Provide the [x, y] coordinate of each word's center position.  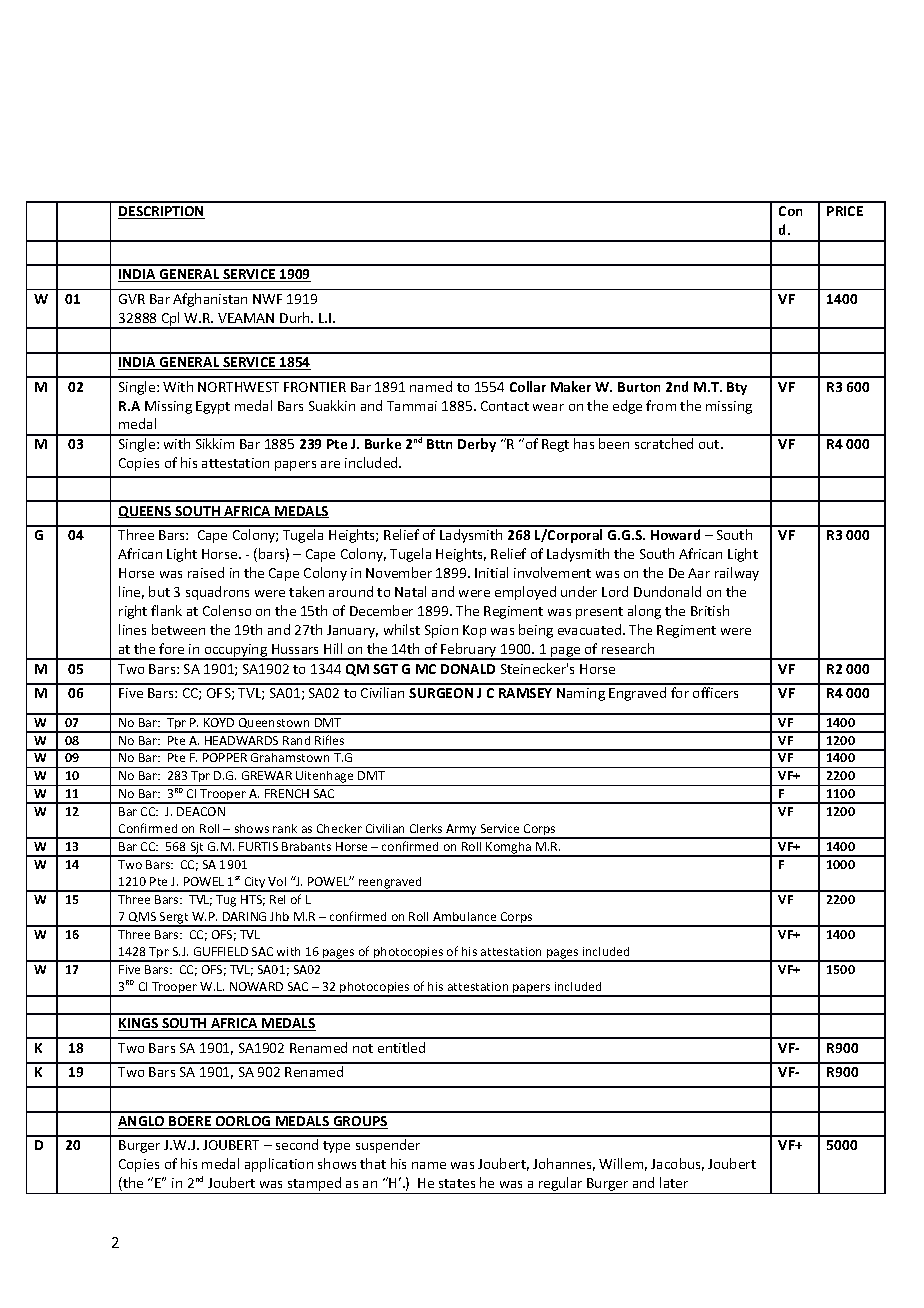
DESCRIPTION [161, 212]
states [457, 1183]
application [279, 1165]
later [674, 1182]
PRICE [845, 211]
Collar [528, 386]
